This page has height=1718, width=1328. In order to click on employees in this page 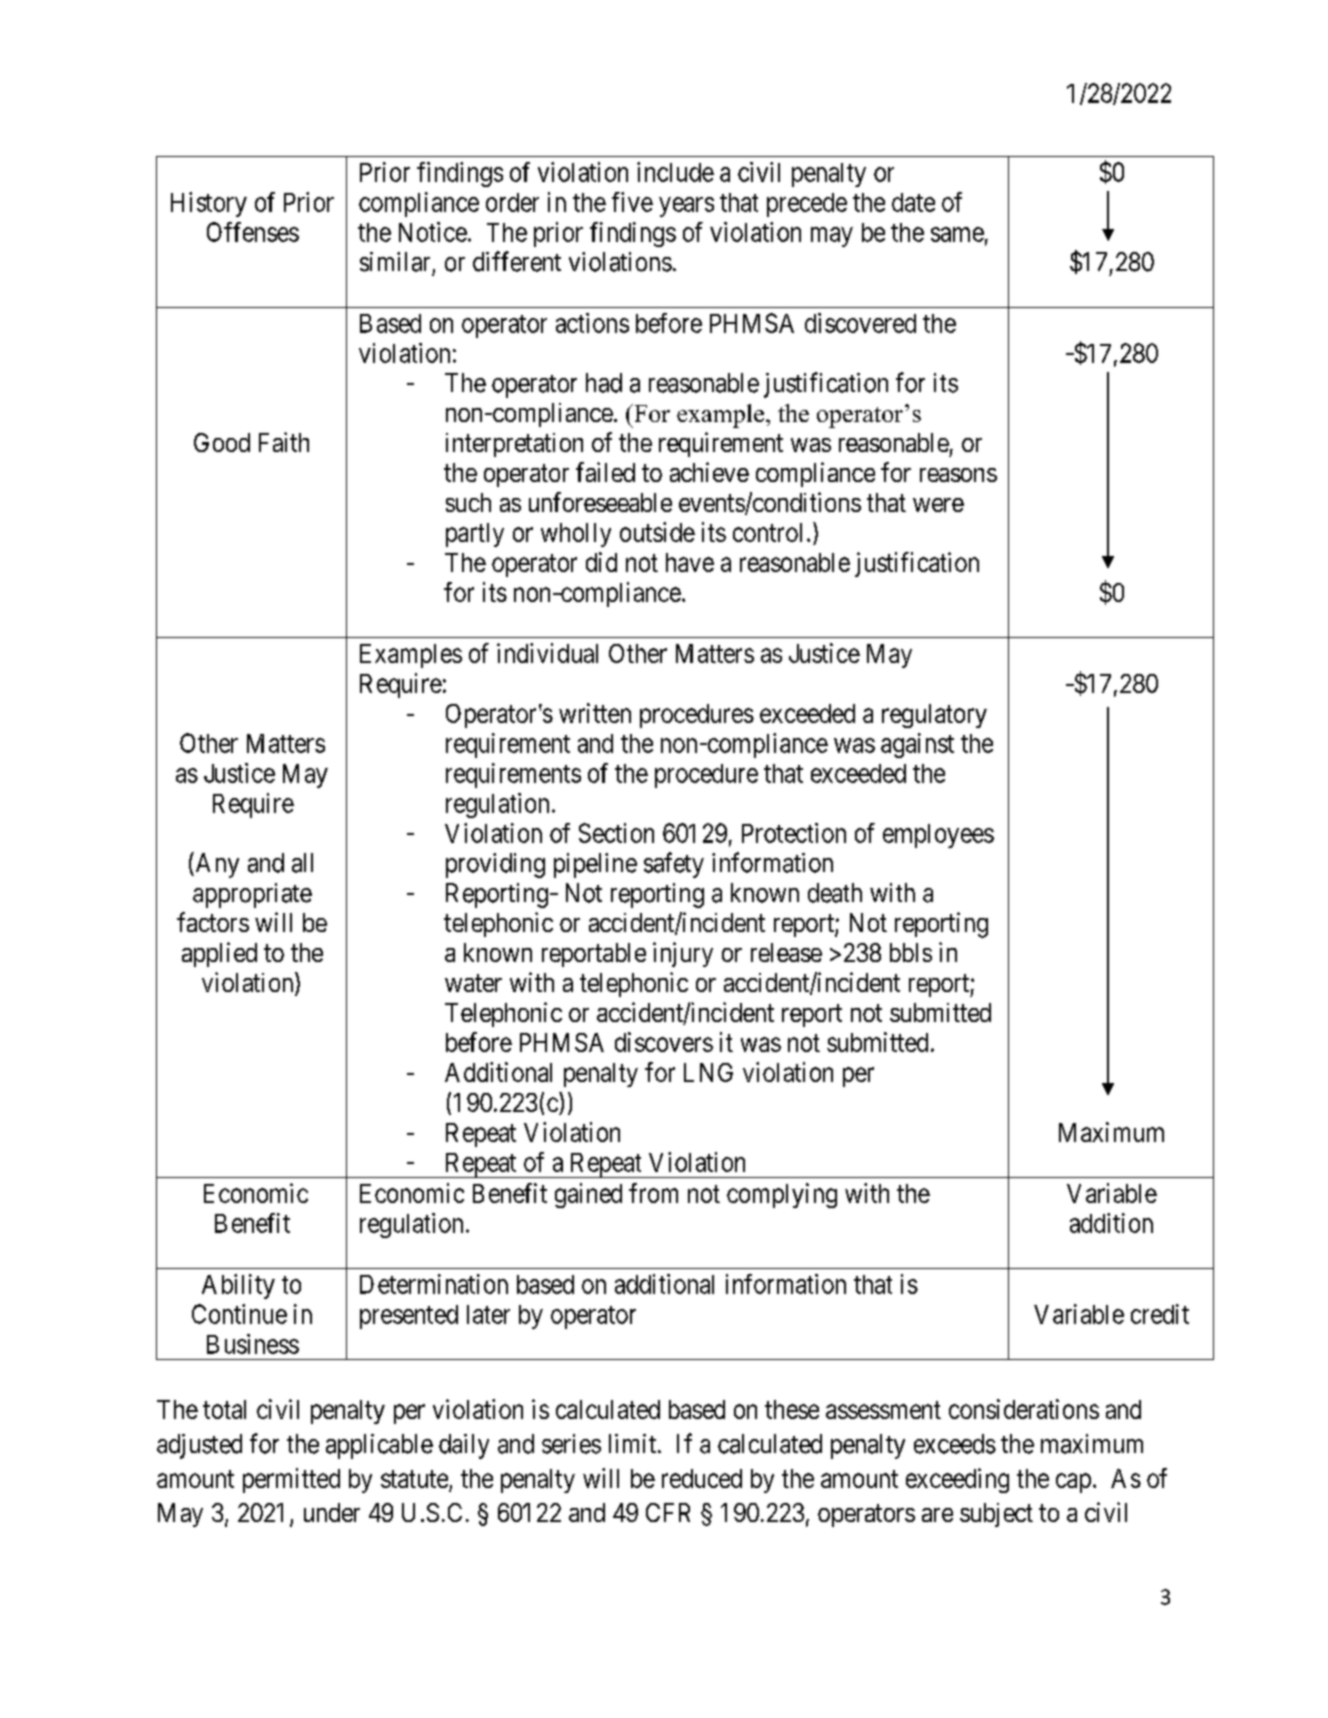, I will do `click(938, 836)`.
